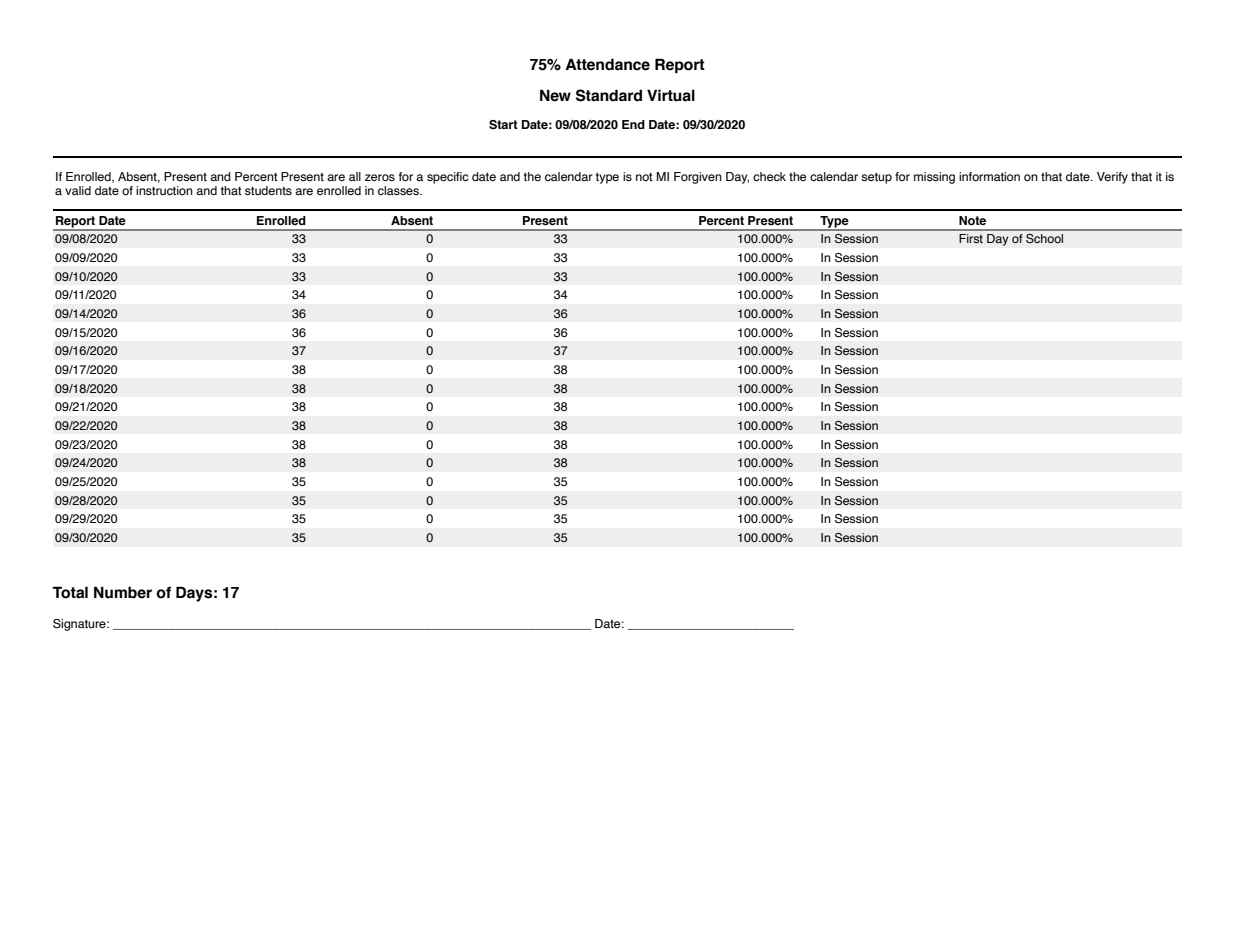  Describe the element at coordinates (671, 95) in the document. I see `Virtual` at that location.
